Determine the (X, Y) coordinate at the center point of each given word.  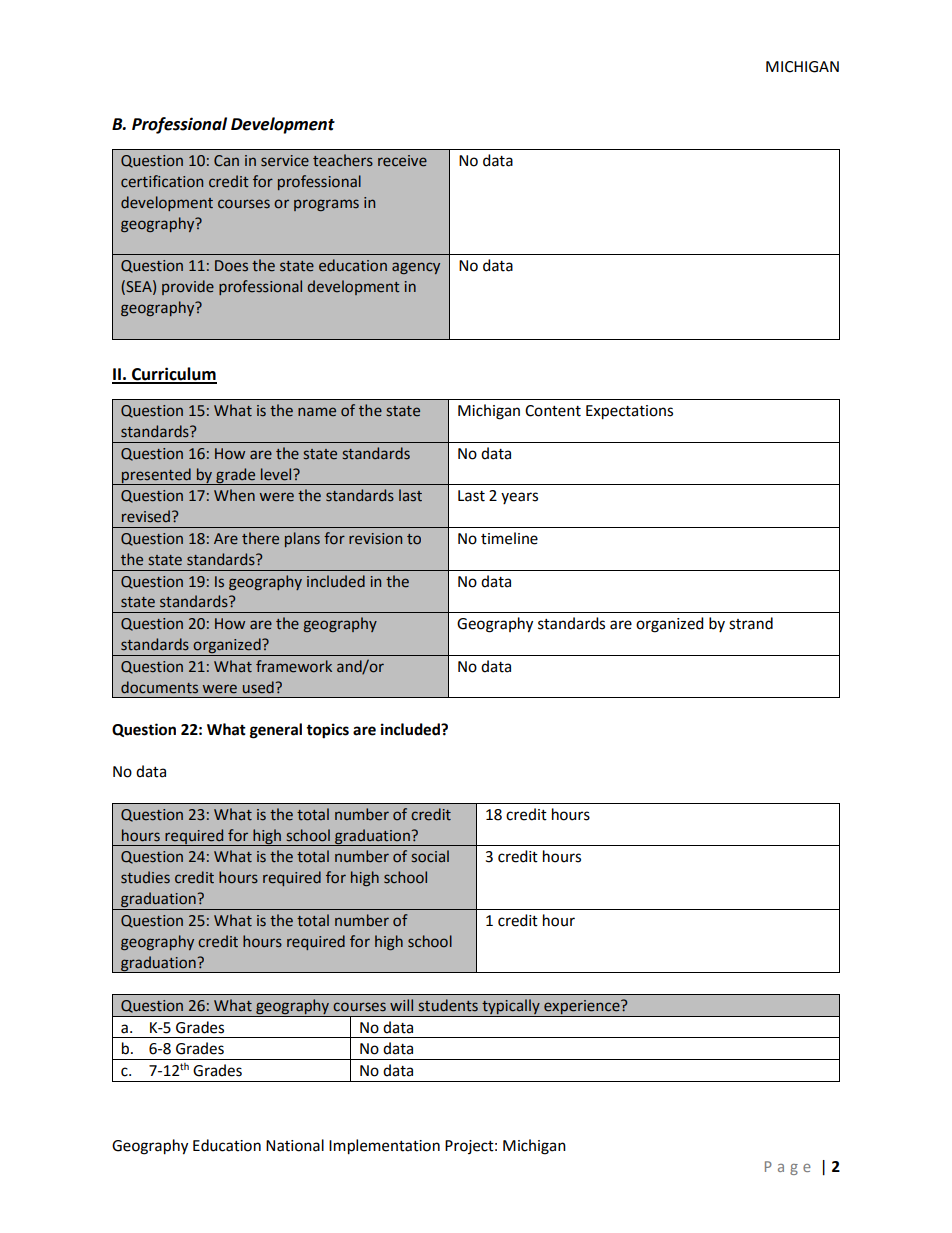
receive (402, 161)
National (295, 1145)
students (448, 1005)
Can (226, 161)
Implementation (384, 1147)
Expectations (629, 412)
